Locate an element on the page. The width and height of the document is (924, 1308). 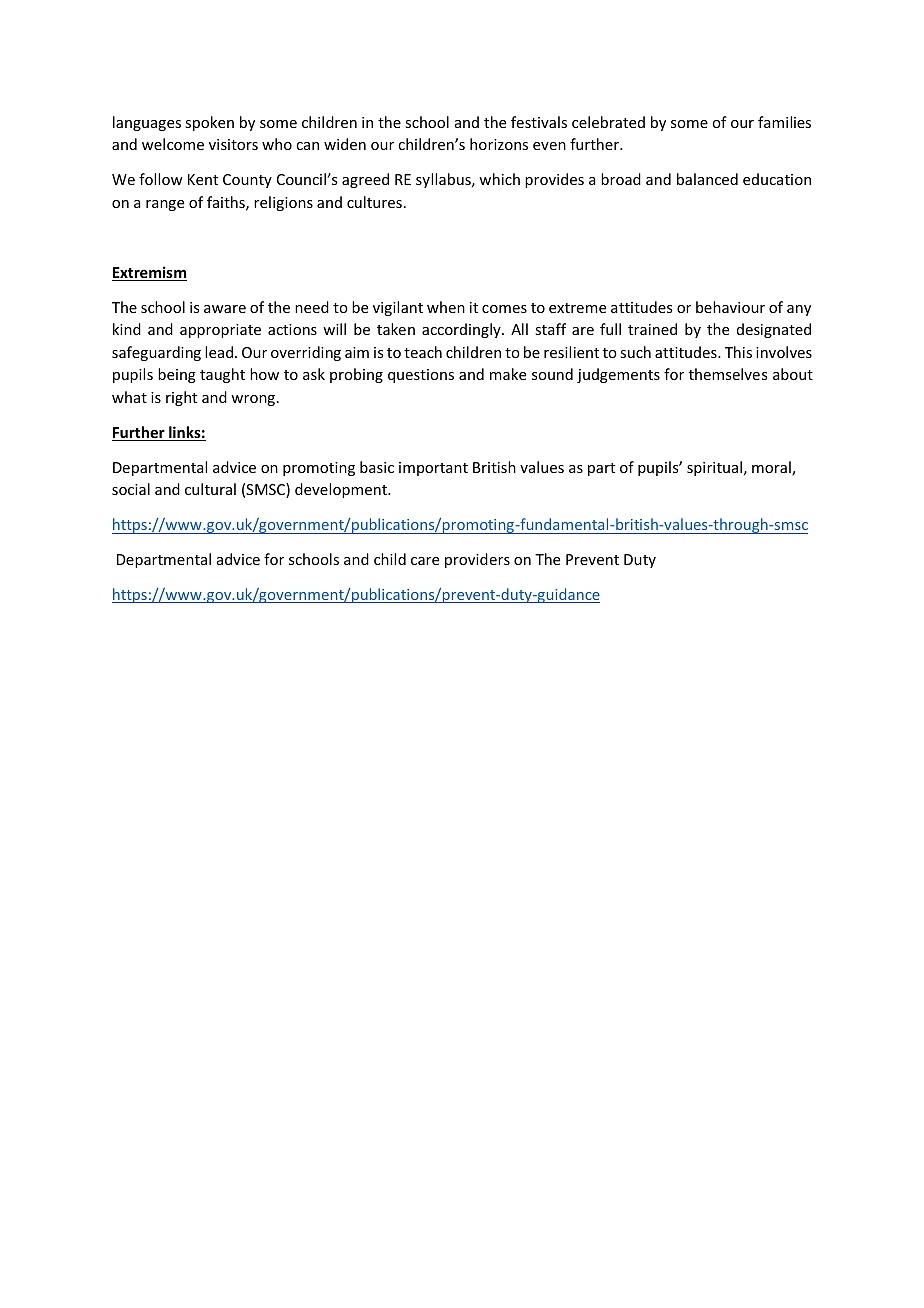
appropriate is located at coordinates (220, 331).
